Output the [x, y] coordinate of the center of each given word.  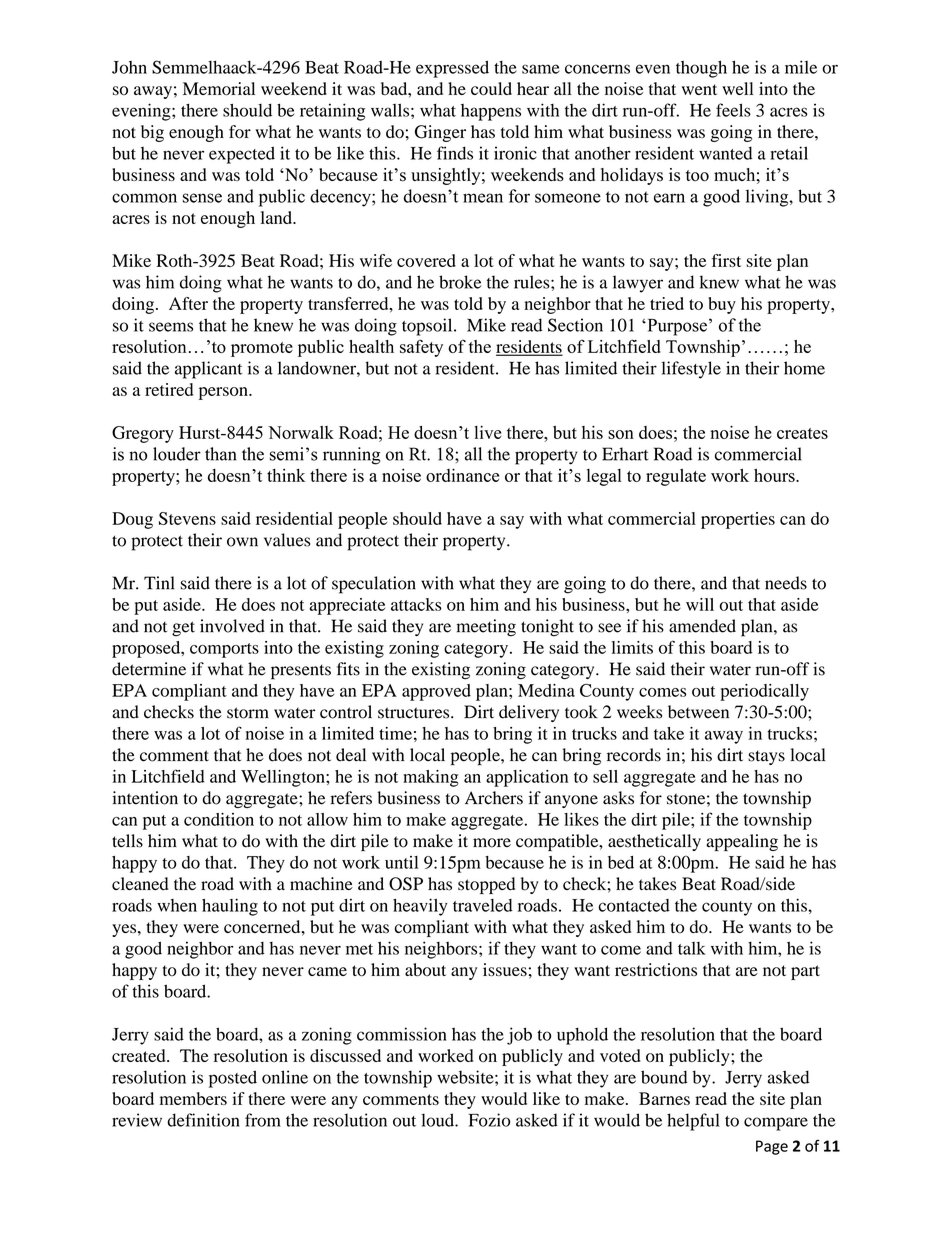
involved [232, 626]
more [492, 843]
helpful [693, 1122]
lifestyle [691, 370]
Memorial [219, 89]
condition [219, 819]
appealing [742, 842]
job [519, 1036]
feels [733, 110]
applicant [208, 370]
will [700, 604]
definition [203, 1120]
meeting [486, 628]
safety [421, 348]
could [491, 89]
